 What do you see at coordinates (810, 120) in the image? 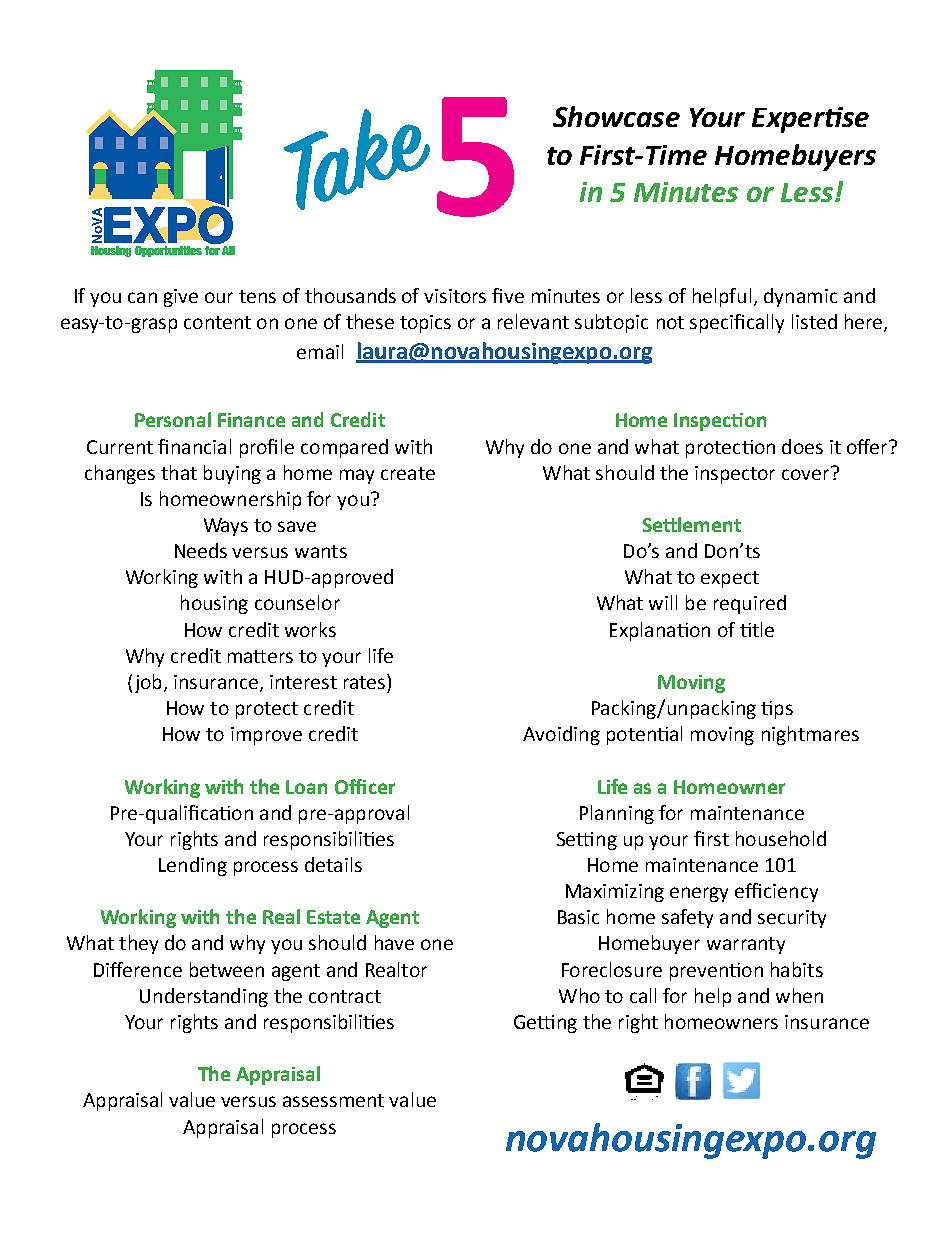
I see `Expertise` at bounding box center [810, 120].
